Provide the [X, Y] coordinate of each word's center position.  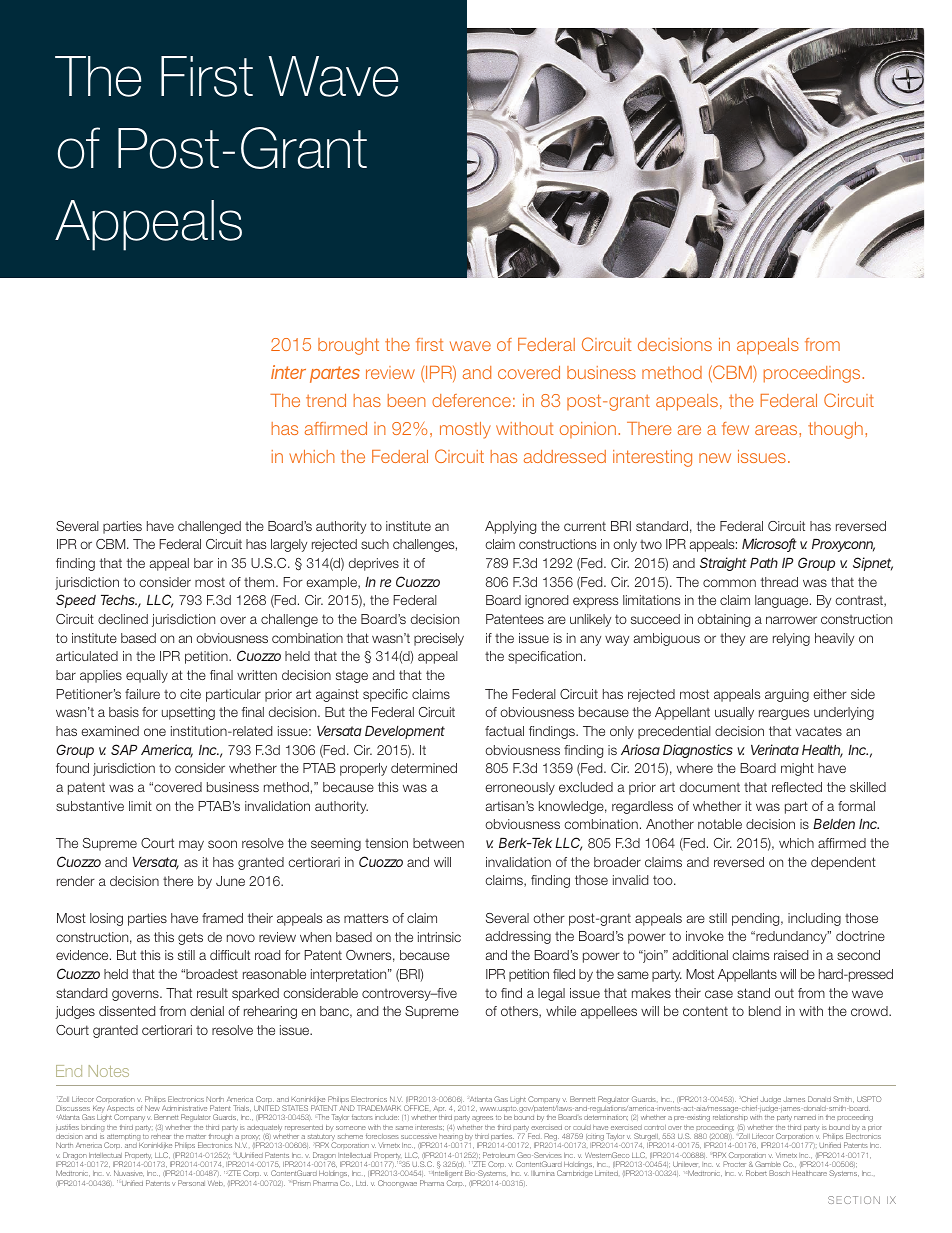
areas [777, 430]
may [191, 845]
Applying [510, 527]
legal [551, 994]
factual [504, 731]
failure [142, 694]
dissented [127, 1011]
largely [289, 545]
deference [471, 400]
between [438, 843]
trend [326, 400]
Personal [191, 1183]
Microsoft [769, 545]
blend [765, 1011]
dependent [843, 863]
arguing [787, 695]
